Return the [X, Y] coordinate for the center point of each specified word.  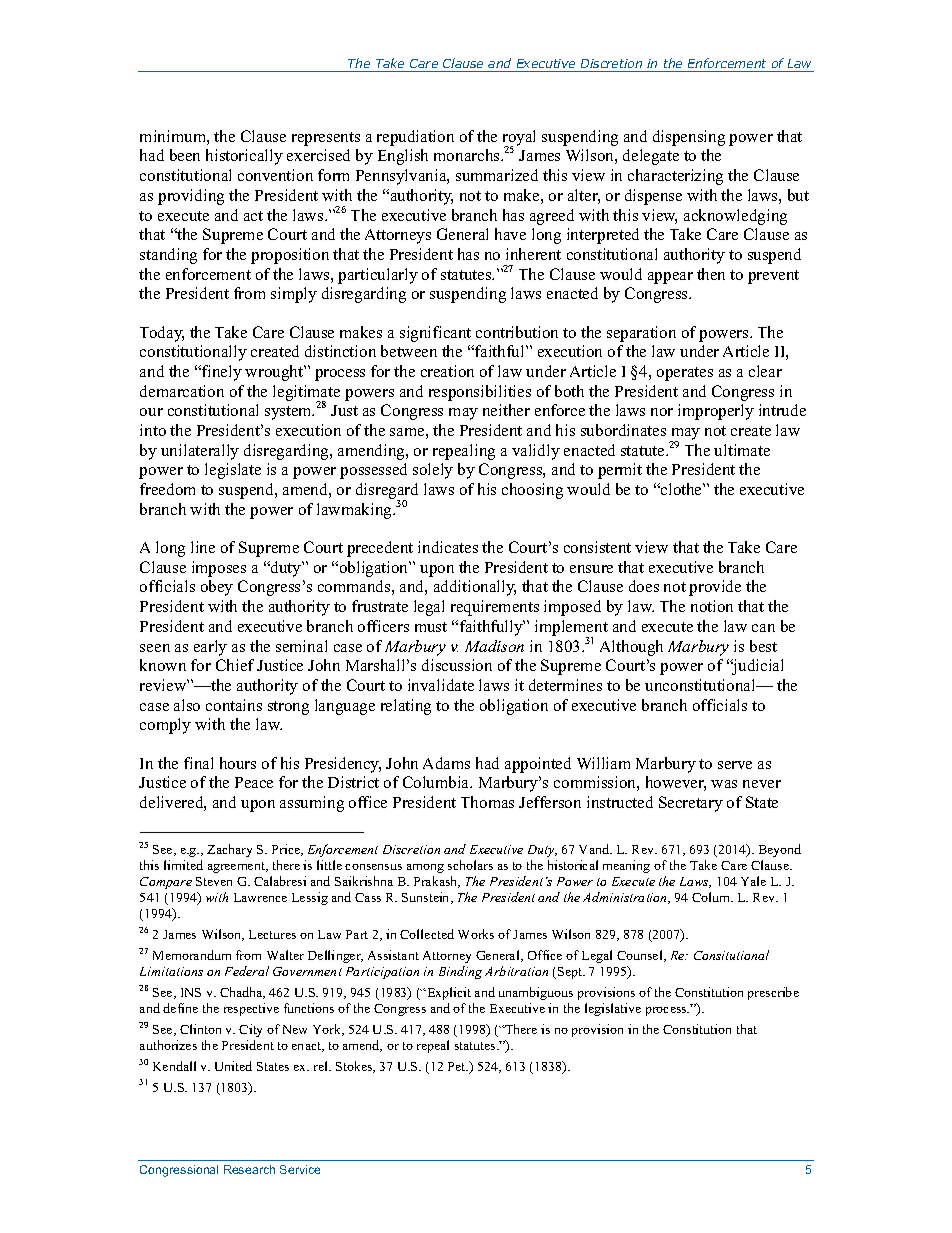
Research [249, 1169]
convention [275, 175]
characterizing [675, 177]
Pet [458, 1066]
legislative [613, 1009]
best [763, 646]
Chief [235, 665]
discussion [457, 665]
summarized [497, 175]
